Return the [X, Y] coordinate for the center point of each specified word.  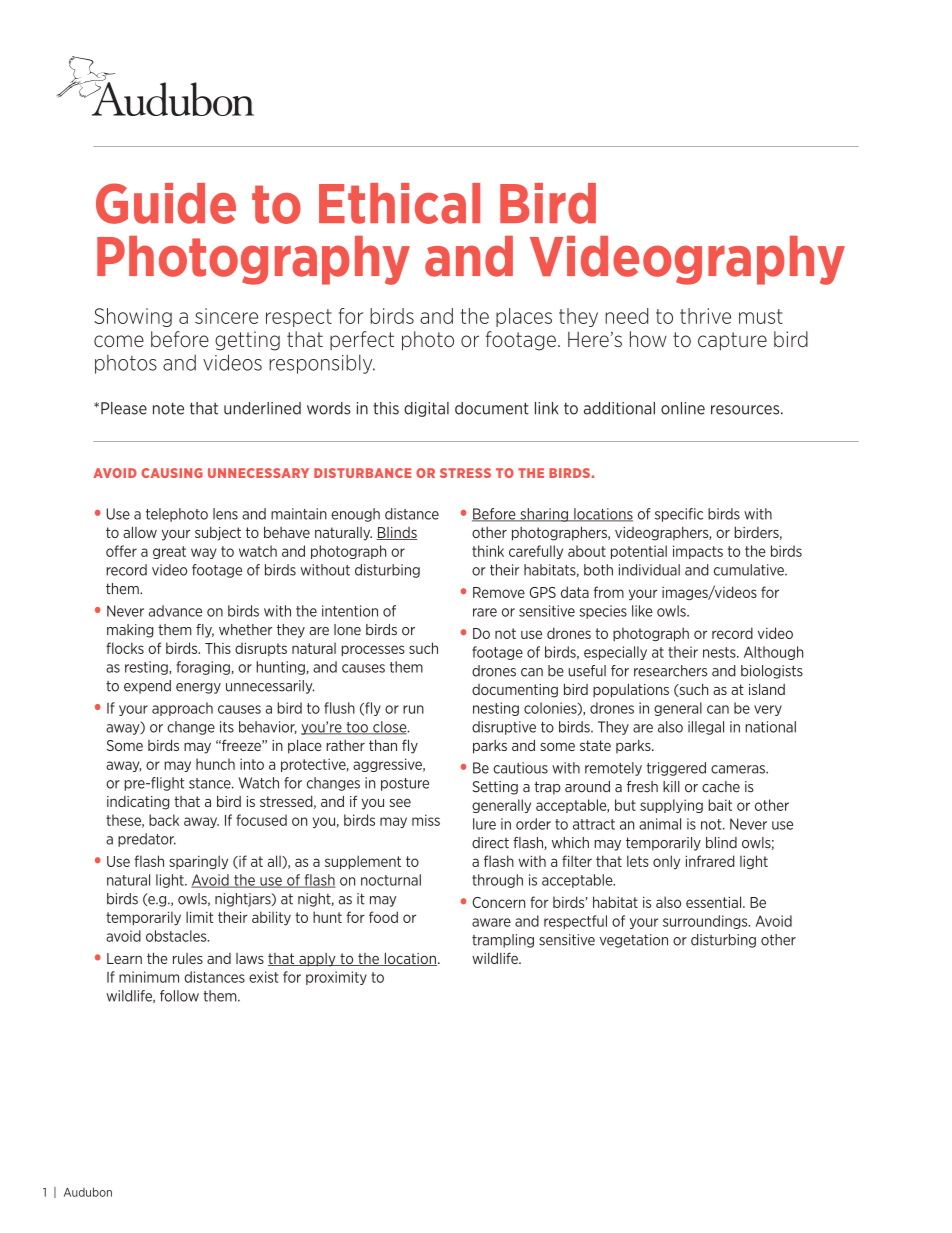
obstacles [177, 936]
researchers [670, 671]
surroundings [706, 922]
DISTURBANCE [363, 473]
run [413, 709]
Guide [166, 203]
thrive [705, 316]
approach [182, 709]
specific [679, 515]
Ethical [399, 203]
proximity [336, 978]
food [383, 917]
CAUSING [172, 473]
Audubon [88, 1192]
